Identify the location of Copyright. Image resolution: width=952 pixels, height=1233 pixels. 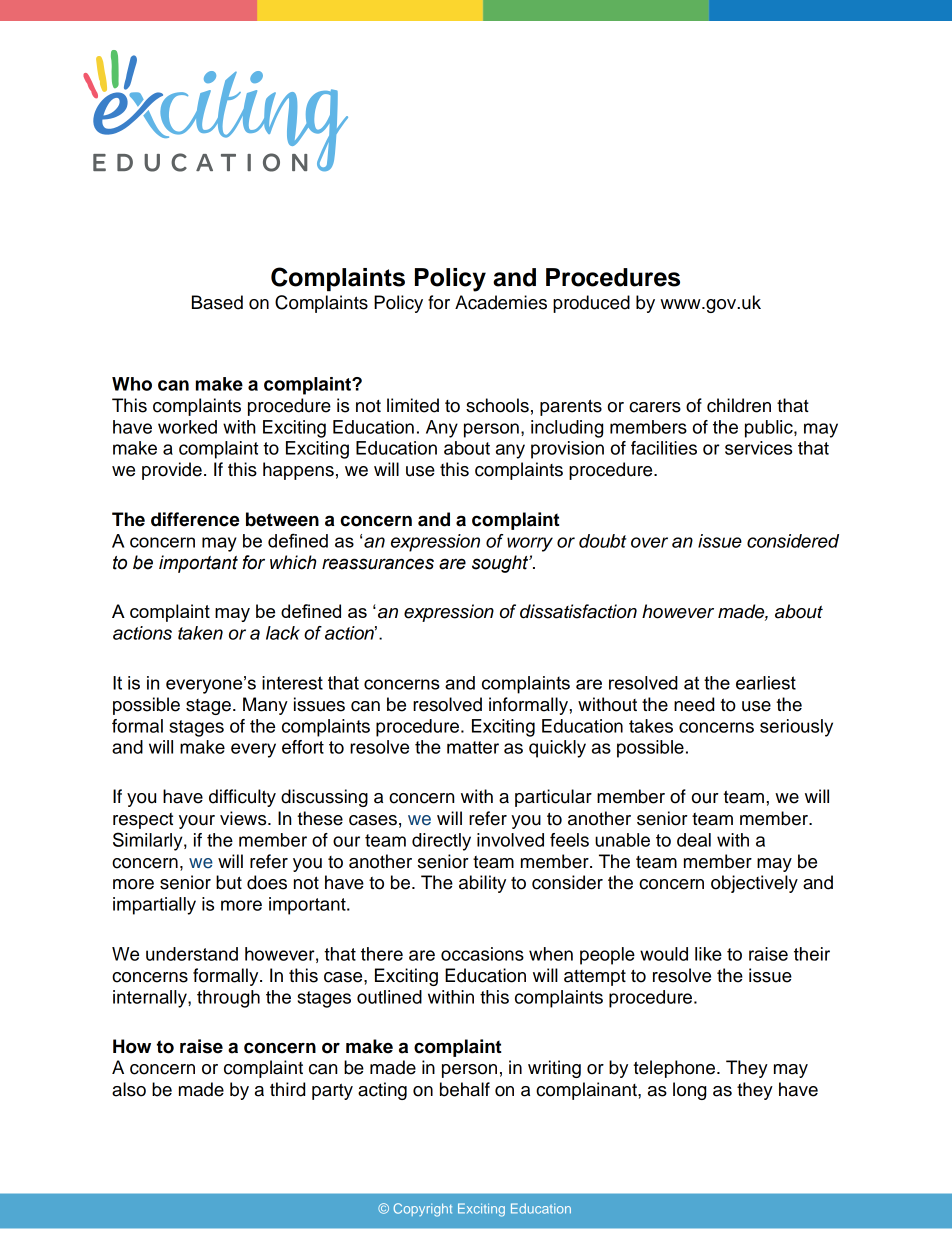
(423, 1210).
